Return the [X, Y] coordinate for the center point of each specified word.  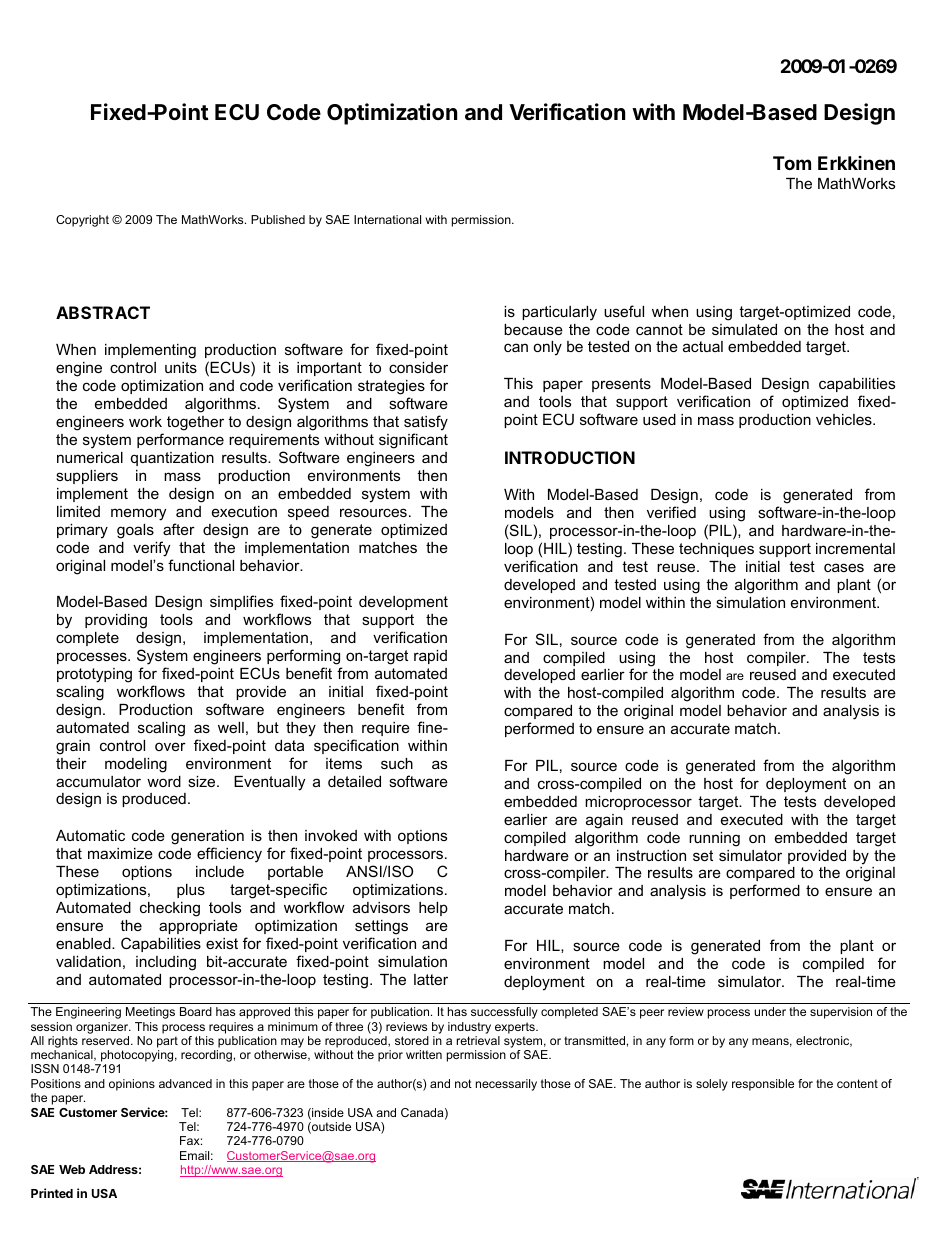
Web [72, 1169]
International [387, 219]
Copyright [82, 221]
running [714, 839]
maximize [120, 853]
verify [151, 549]
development [403, 603]
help [433, 909]
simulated [744, 329]
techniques [716, 550]
